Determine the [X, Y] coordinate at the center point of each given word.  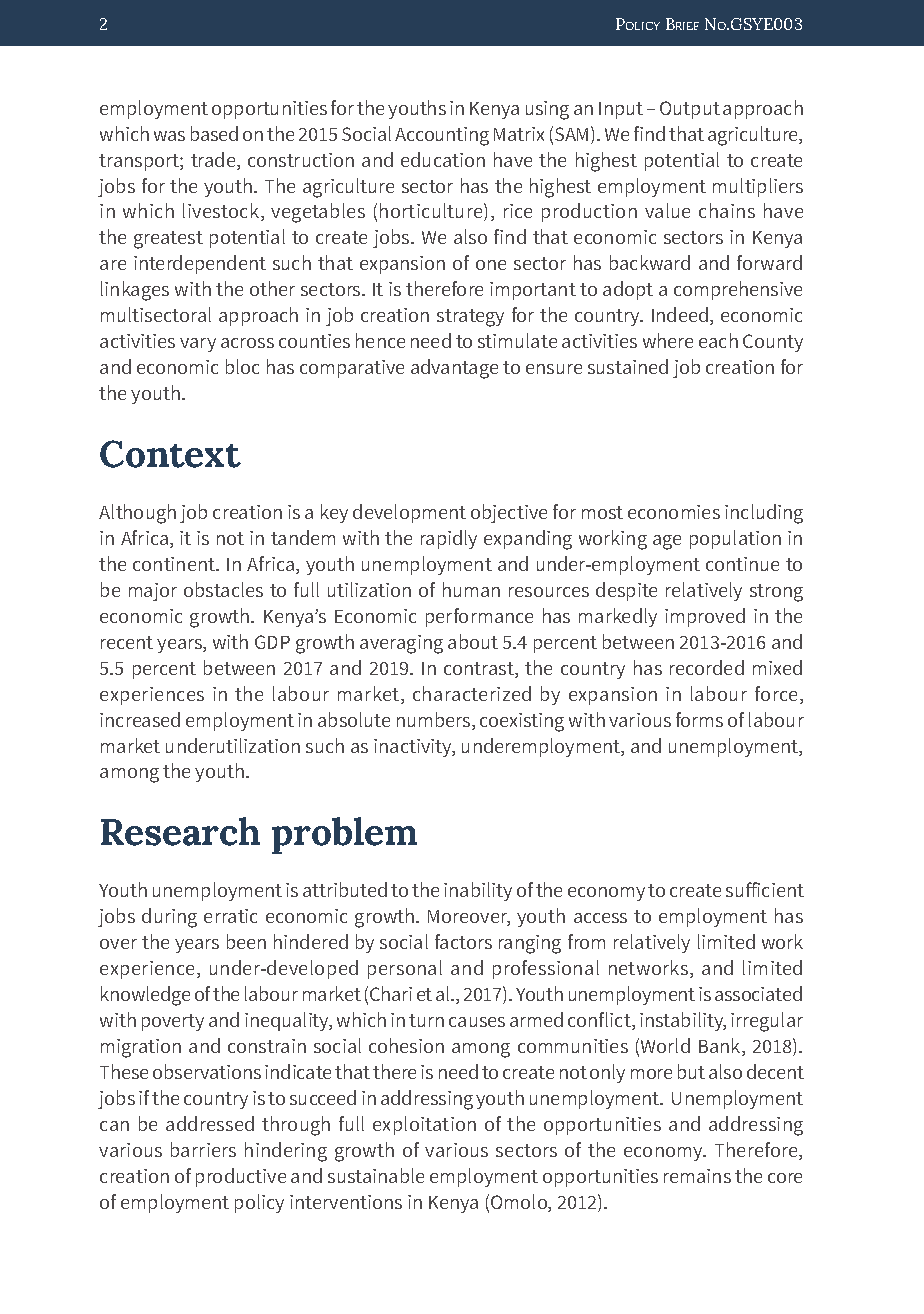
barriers [203, 1149]
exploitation [424, 1125]
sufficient [765, 889]
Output [690, 110]
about [473, 641]
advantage [454, 369]
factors [463, 941]
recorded [707, 667]
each [718, 340]
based [214, 133]
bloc [242, 366]
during [169, 918]
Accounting [442, 136]
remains [697, 1176]
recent [127, 642]
